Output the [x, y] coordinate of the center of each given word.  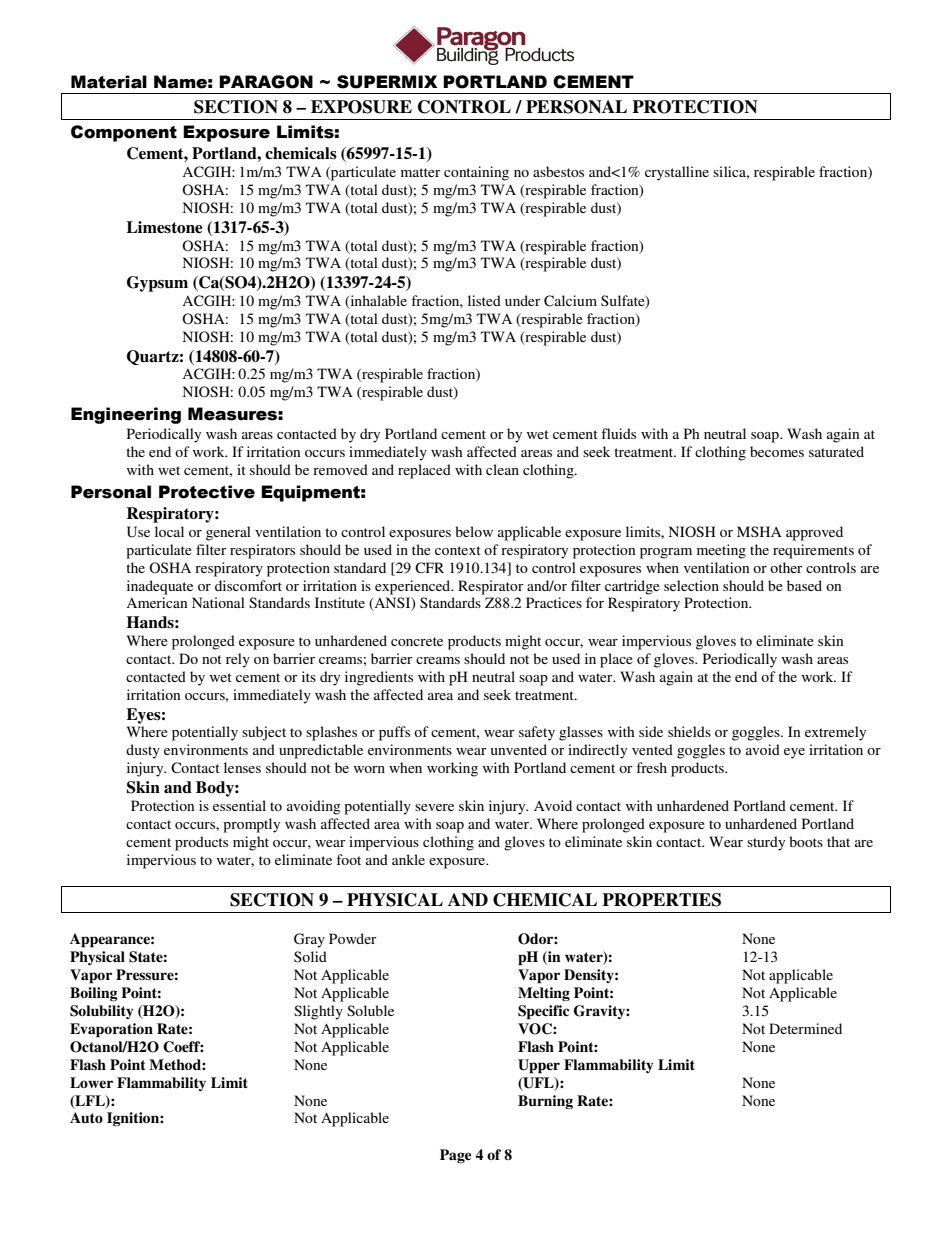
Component [124, 133]
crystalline [677, 173]
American [156, 602]
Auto [86, 1117]
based [804, 585]
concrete [417, 641]
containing [476, 173]
